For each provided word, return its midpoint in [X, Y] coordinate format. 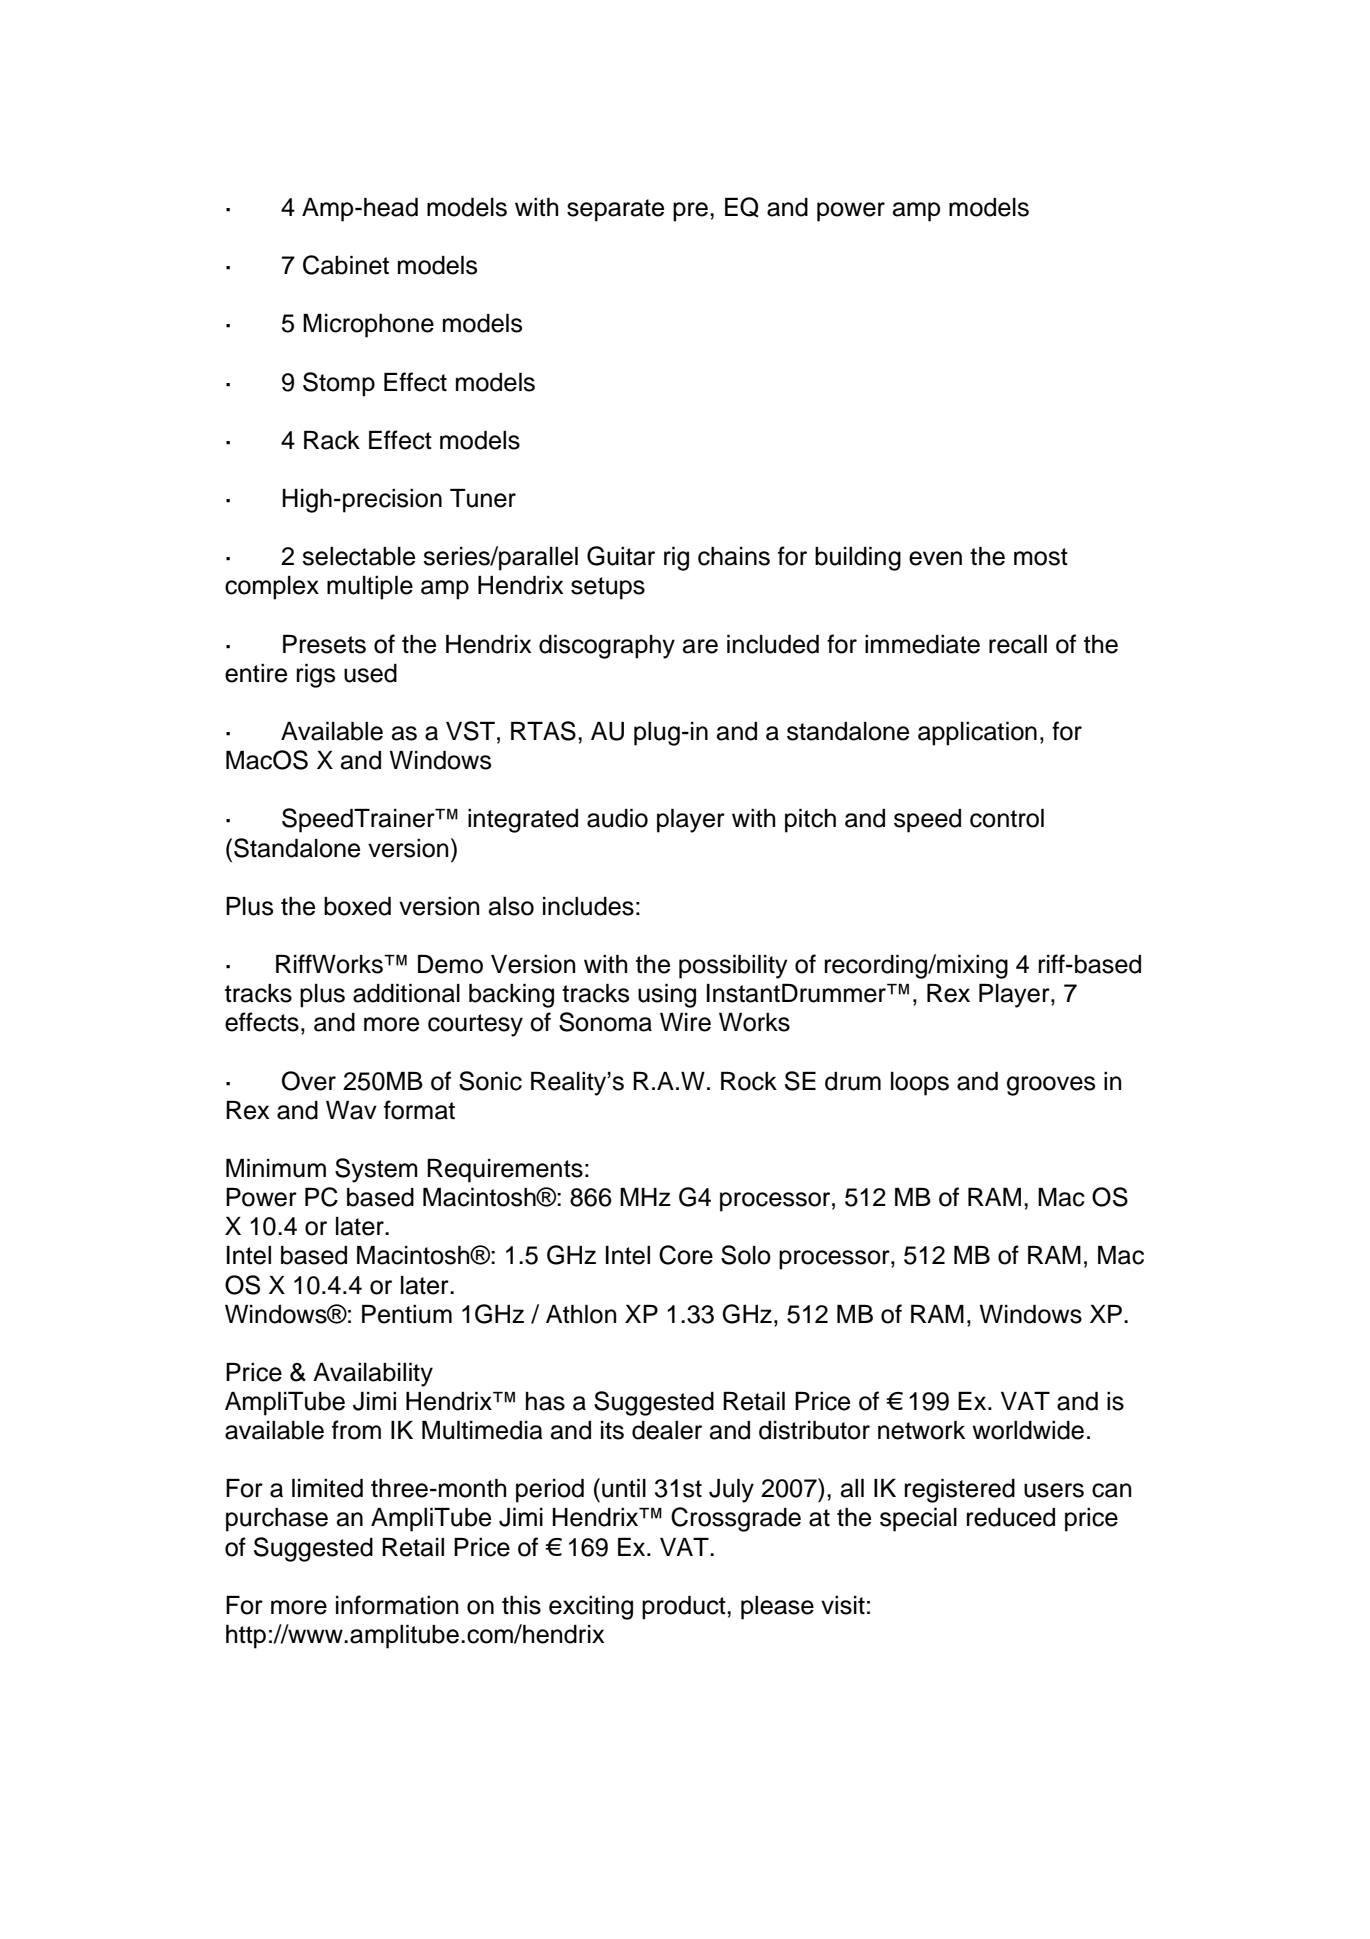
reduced [1011, 1517]
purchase [277, 1520]
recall [1018, 644]
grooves [1051, 1086]
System [376, 1170]
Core [686, 1255]
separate [615, 210]
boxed [357, 906]
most [1041, 557]
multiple [370, 588]
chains [734, 556]
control [1007, 818]
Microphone [368, 326]
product [685, 1608]
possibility [733, 967]
